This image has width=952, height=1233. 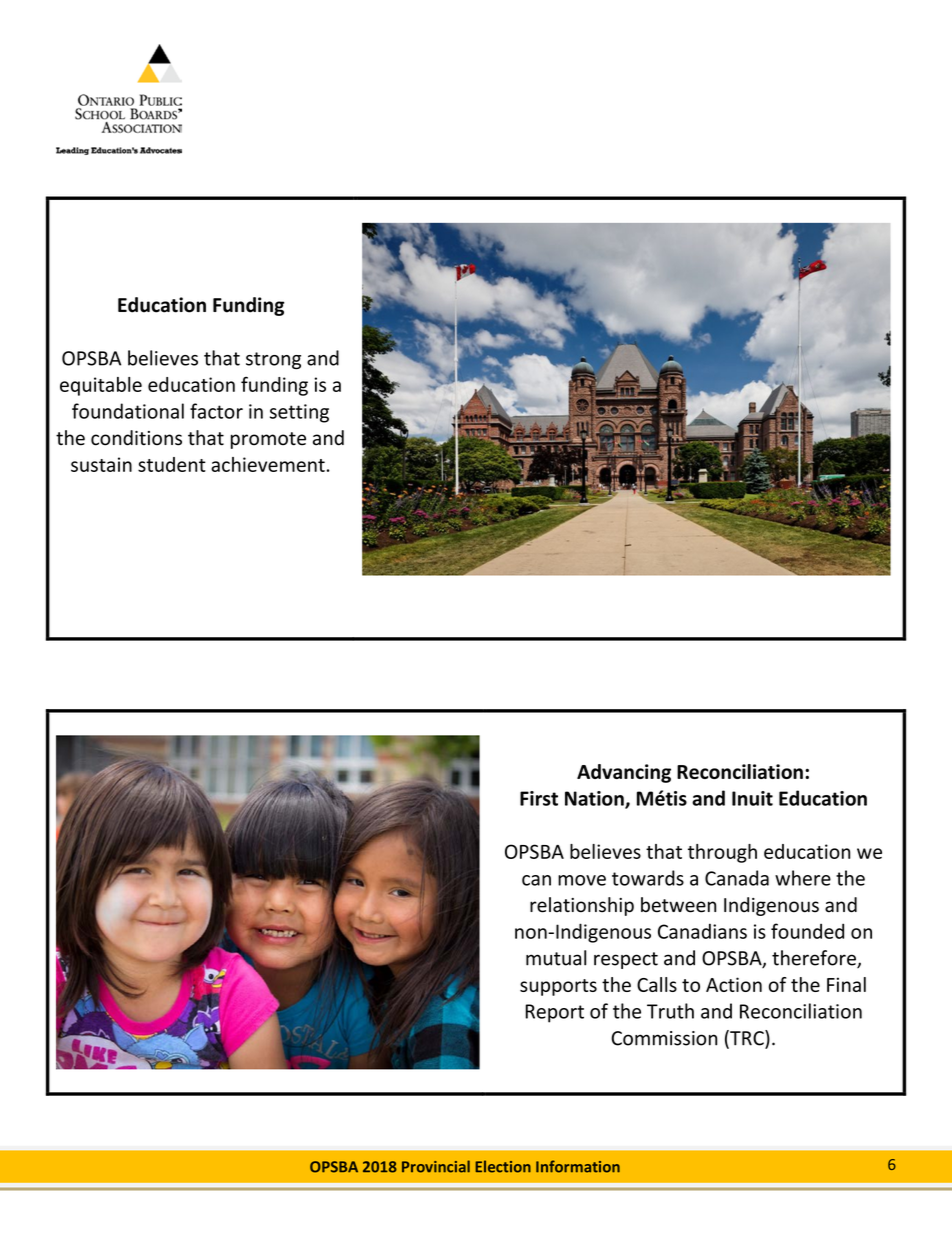 I want to click on setting, so click(x=299, y=413).
